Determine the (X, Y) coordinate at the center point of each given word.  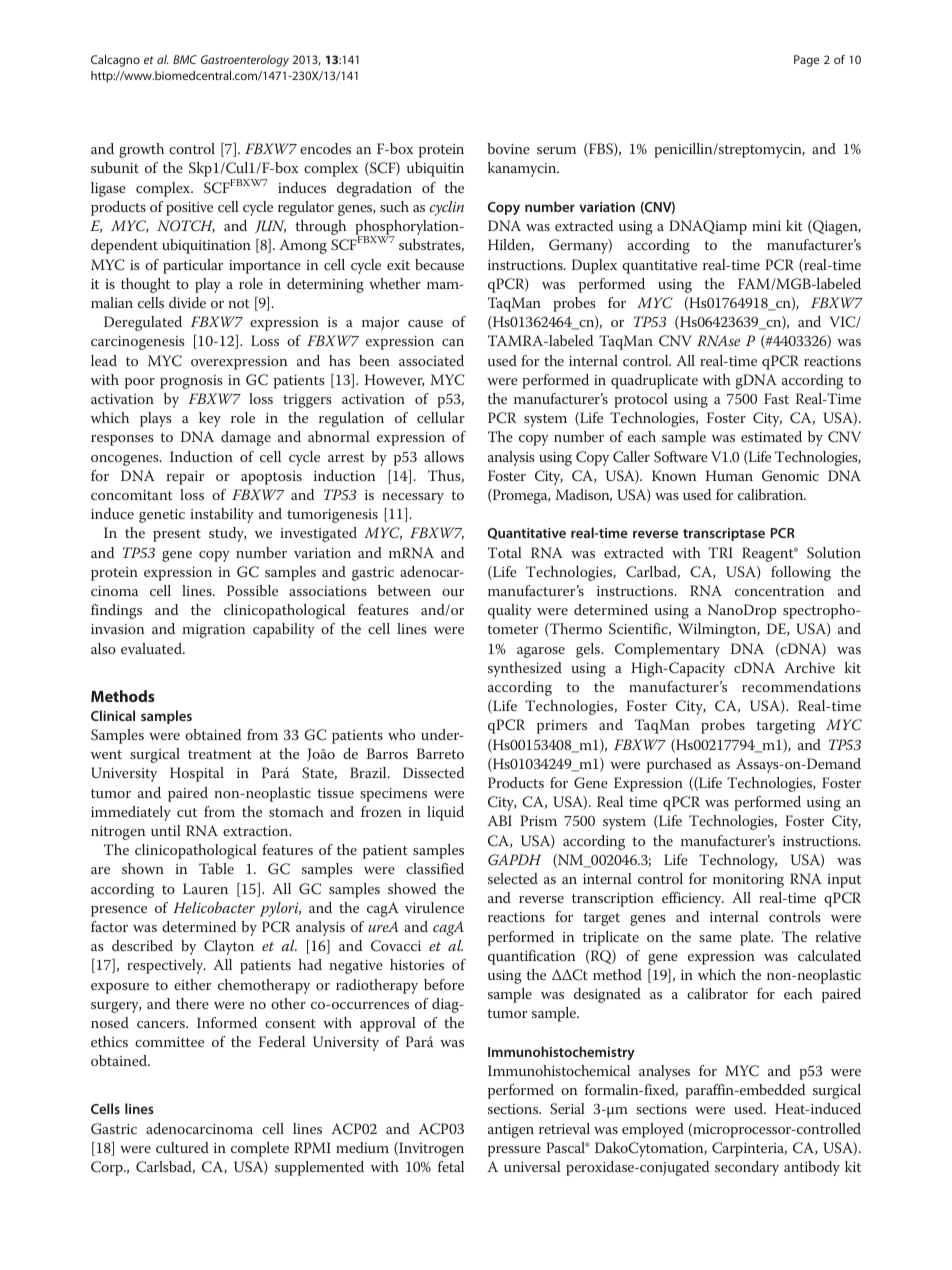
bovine (508, 148)
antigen (511, 1131)
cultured (182, 1147)
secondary (747, 1168)
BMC (185, 59)
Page (806, 61)
